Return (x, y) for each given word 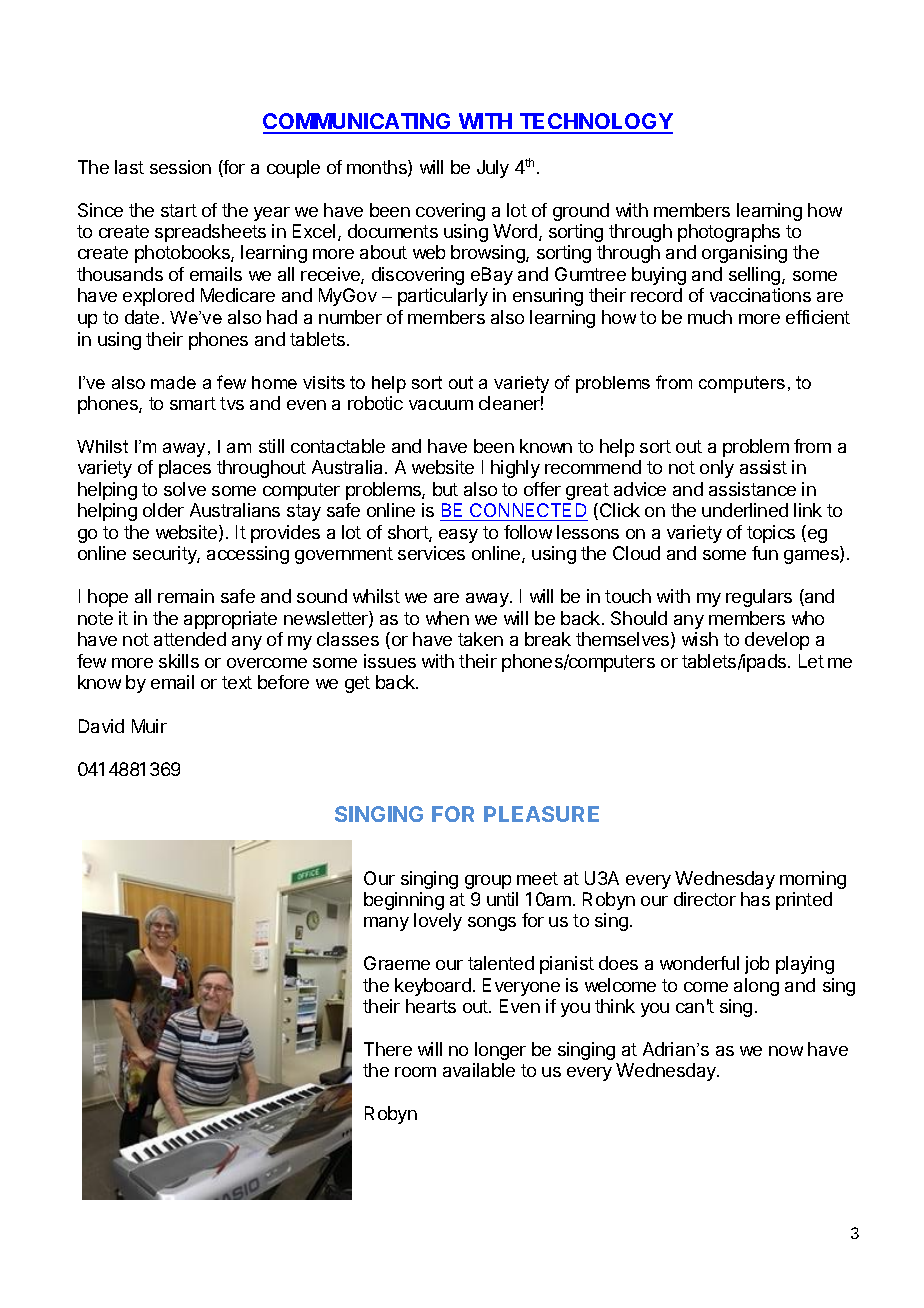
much (710, 317)
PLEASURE (541, 814)
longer (500, 1051)
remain (186, 596)
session (180, 167)
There (388, 1049)
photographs (729, 233)
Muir (149, 726)
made (173, 382)
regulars (759, 598)
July (493, 169)
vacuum (441, 405)
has (755, 899)
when (447, 618)
